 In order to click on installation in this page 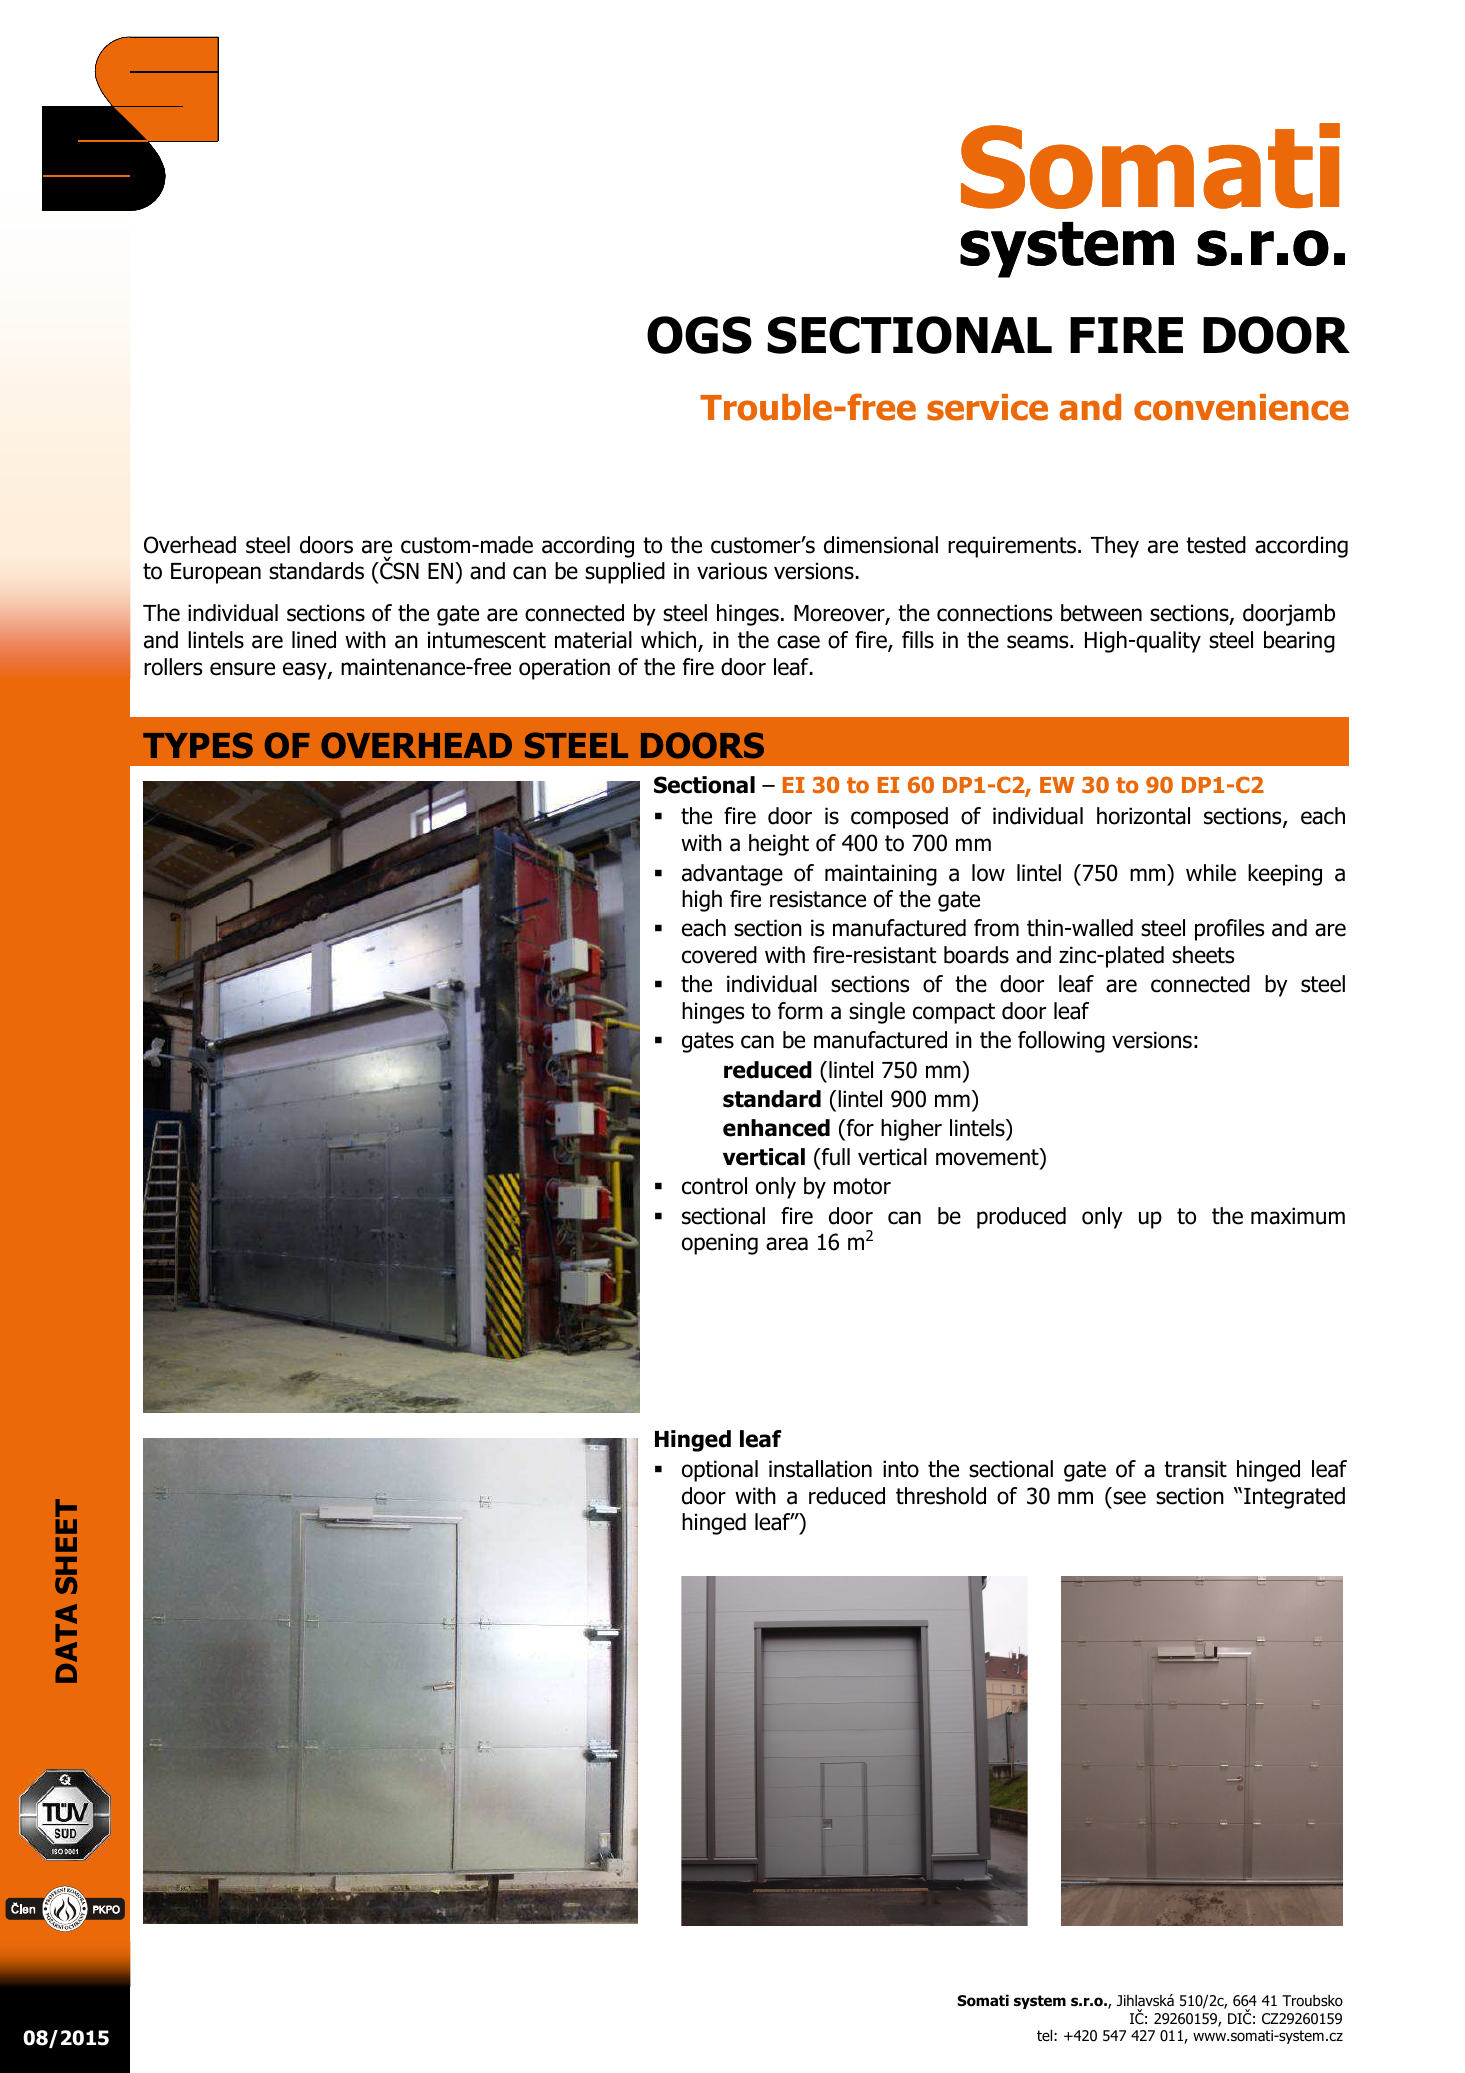, I will do `click(820, 1469)`.
